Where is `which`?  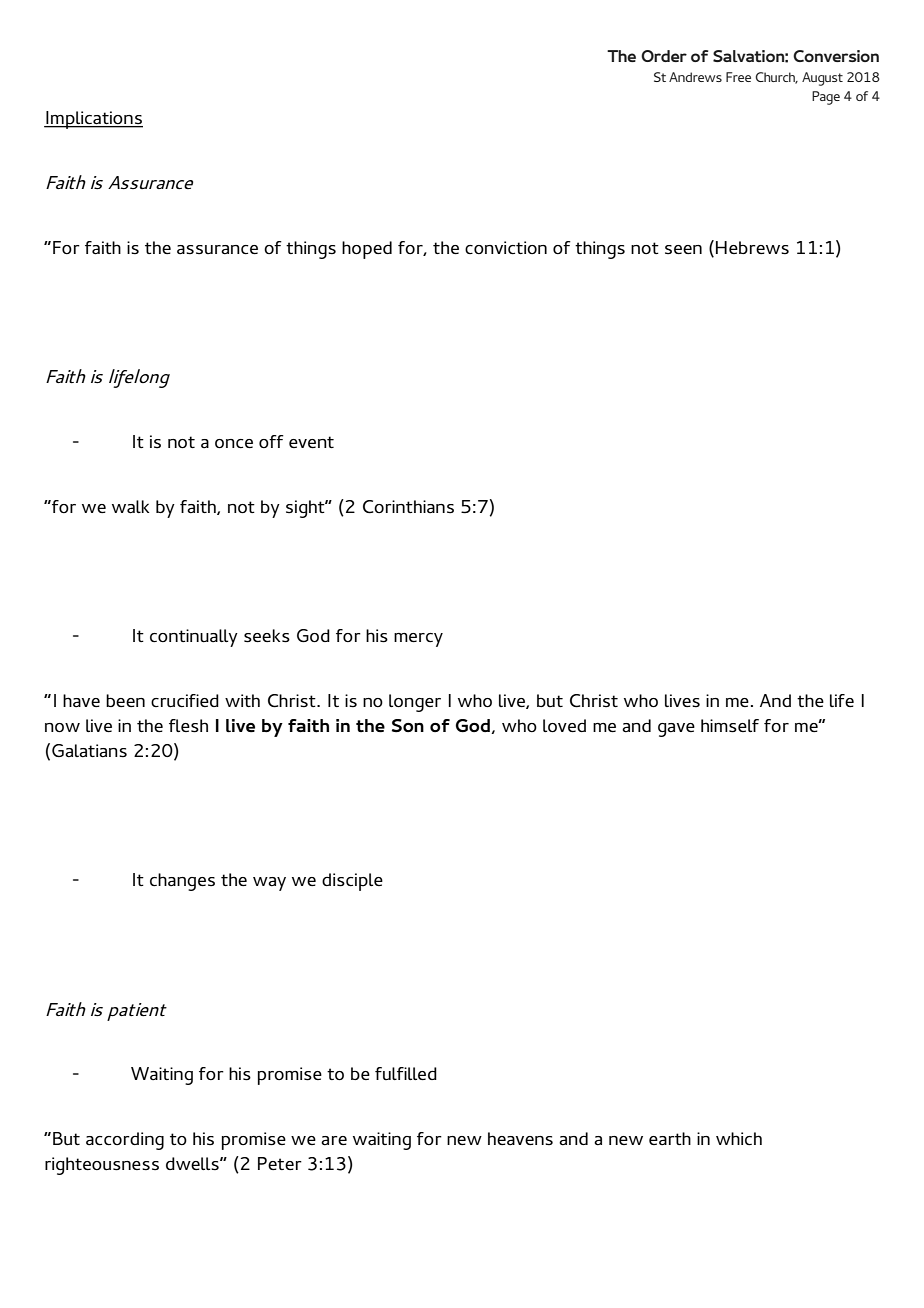 which is located at coordinates (739, 1138).
